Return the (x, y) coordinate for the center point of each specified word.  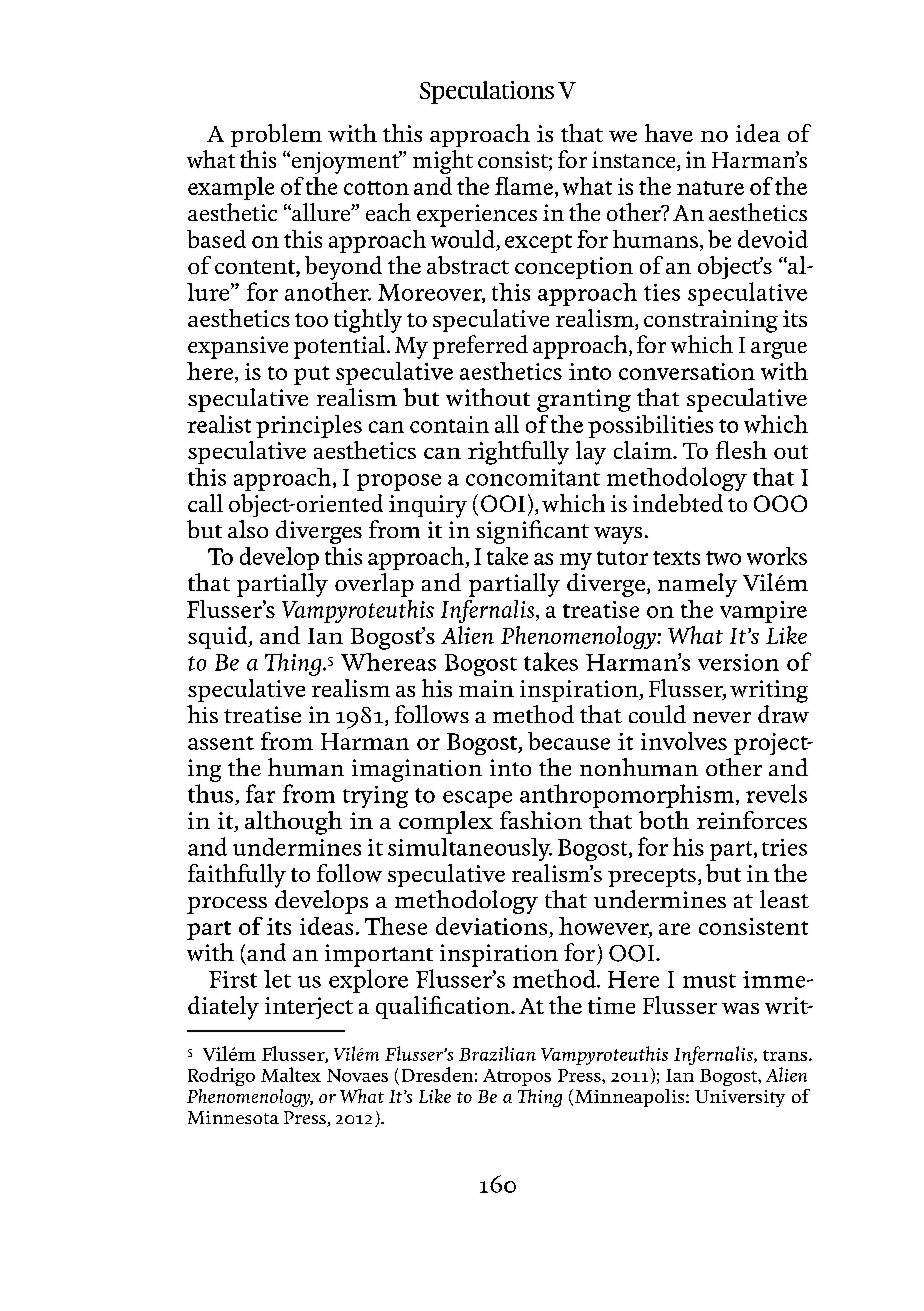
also (248, 529)
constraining (711, 321)
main (486, 688)
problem (276, 135)
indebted (678, 503)
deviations (491, 926)
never (722, 717)
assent (221, 743)
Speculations (487, 92)
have (669, 133)
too (311, 320)
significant (533, 532)
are (674, 929)
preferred (480, 347)
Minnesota (233, 1117)
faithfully (237, 876)
